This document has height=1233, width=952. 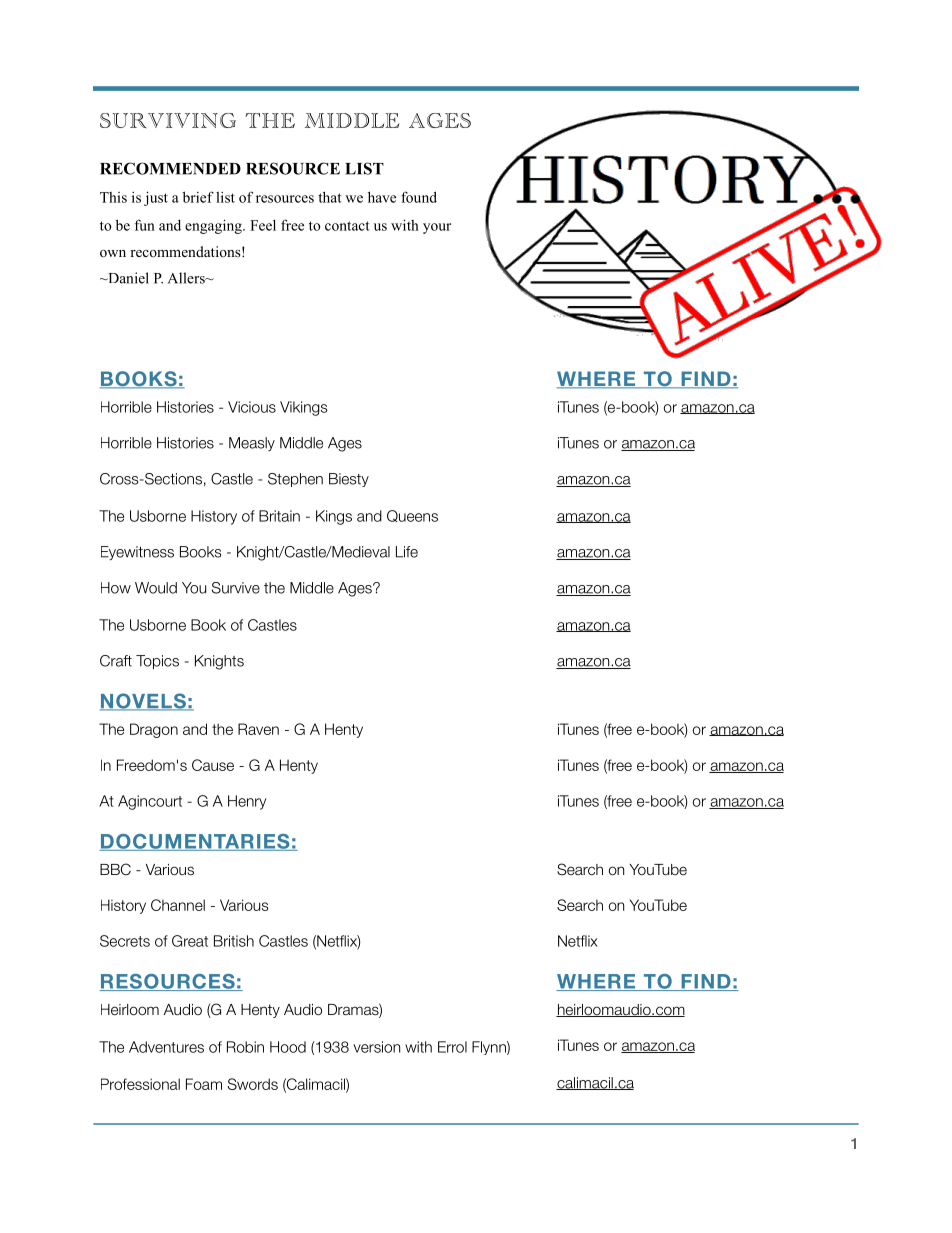 I want to click on Life, so click(x=407, y=552).
